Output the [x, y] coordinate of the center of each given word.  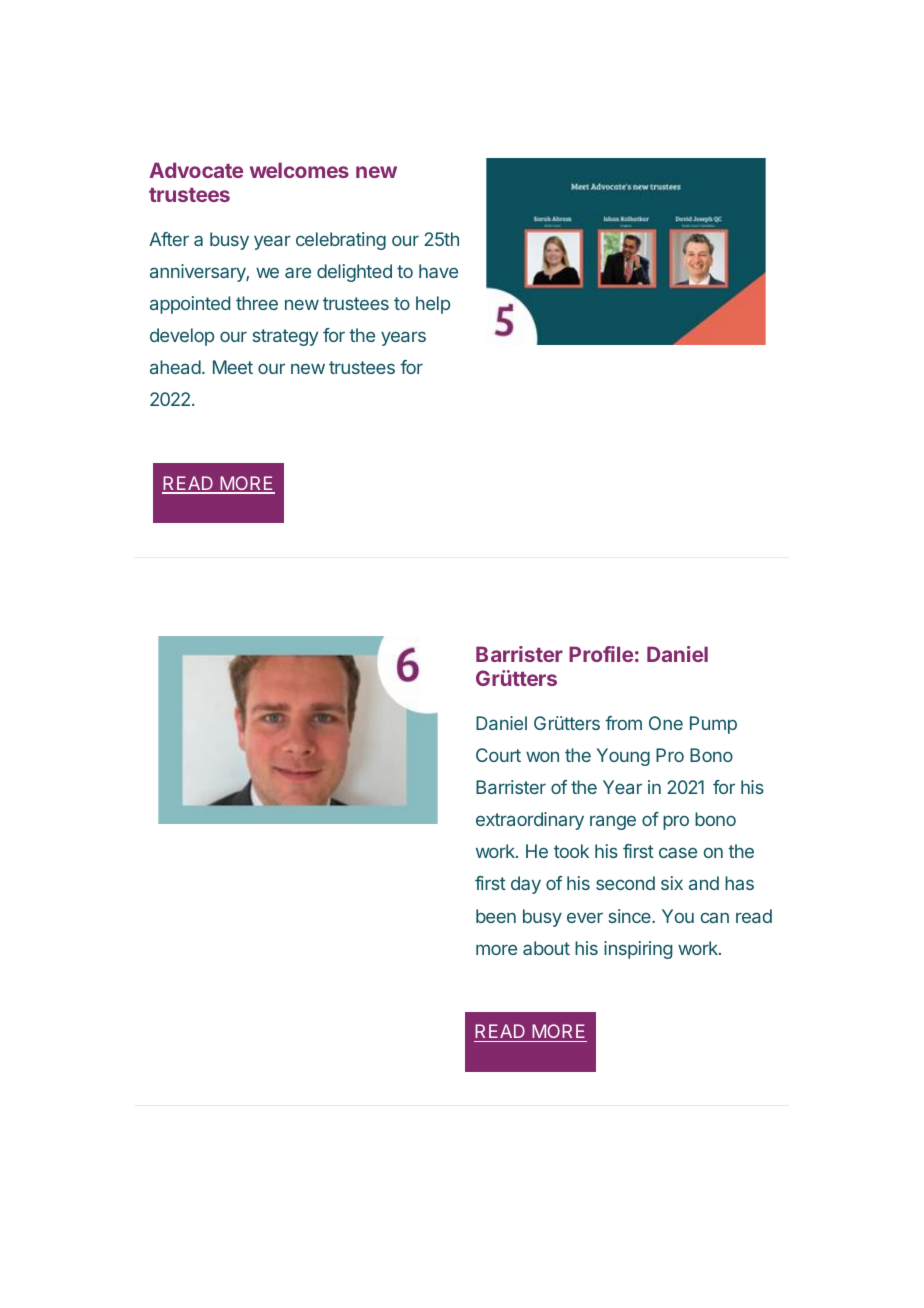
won [542, 757]
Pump [713, 725]
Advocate [196, 170]
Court [498, 755]
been [496, 916]
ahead [175, 367]
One [666, 723]
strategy [285, 337]
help [433, 305]
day [526, 885]
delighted [354, 273]
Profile [601, 654]
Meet [233, 367]
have [438, 271]
